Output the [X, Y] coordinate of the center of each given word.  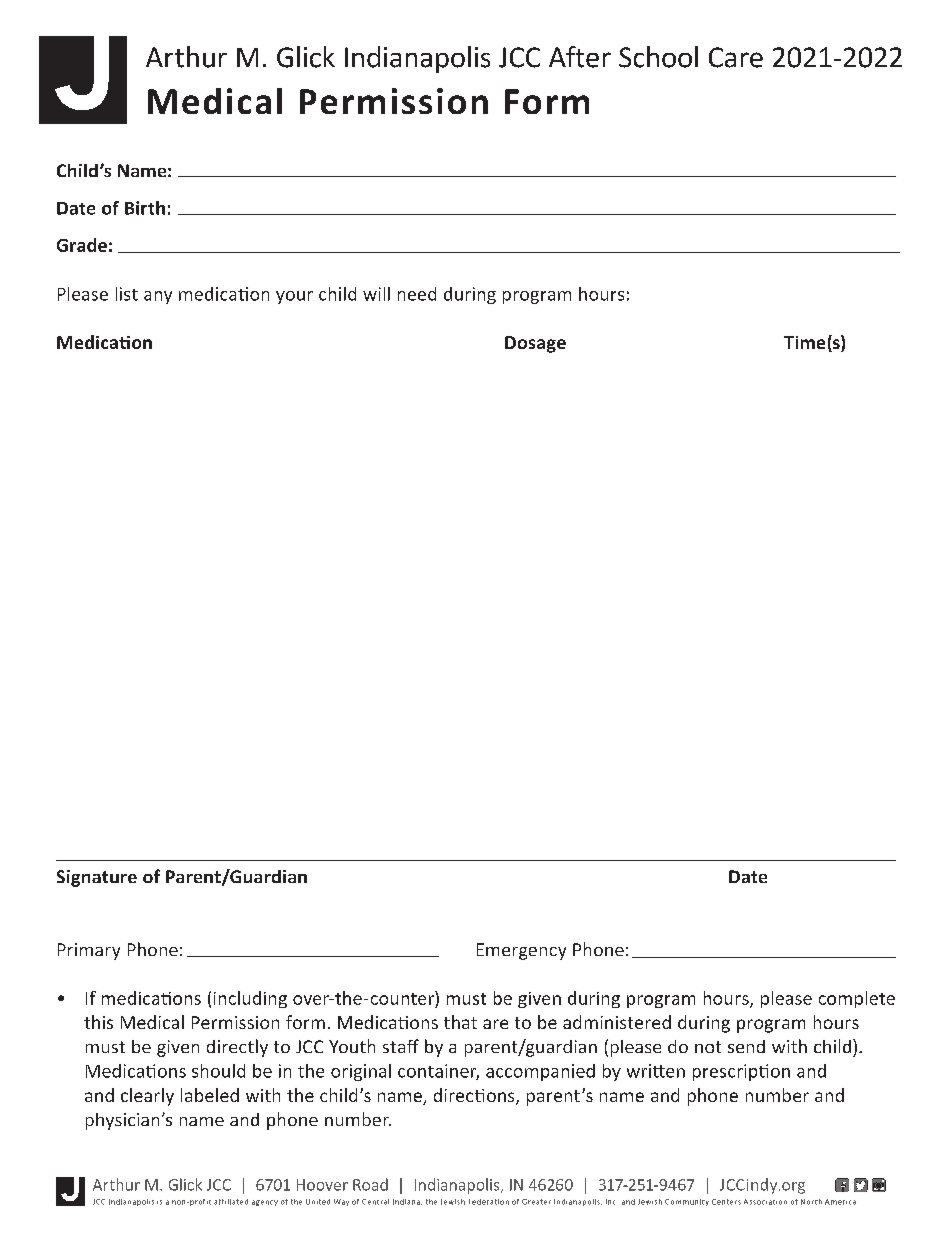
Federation [489, 1202]
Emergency [521, 951]
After [580, 57]
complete [857, 999]
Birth [145, 208]
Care [736, 57]
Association [765, 1202]
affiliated [231, 1202]
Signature [97, 878]
